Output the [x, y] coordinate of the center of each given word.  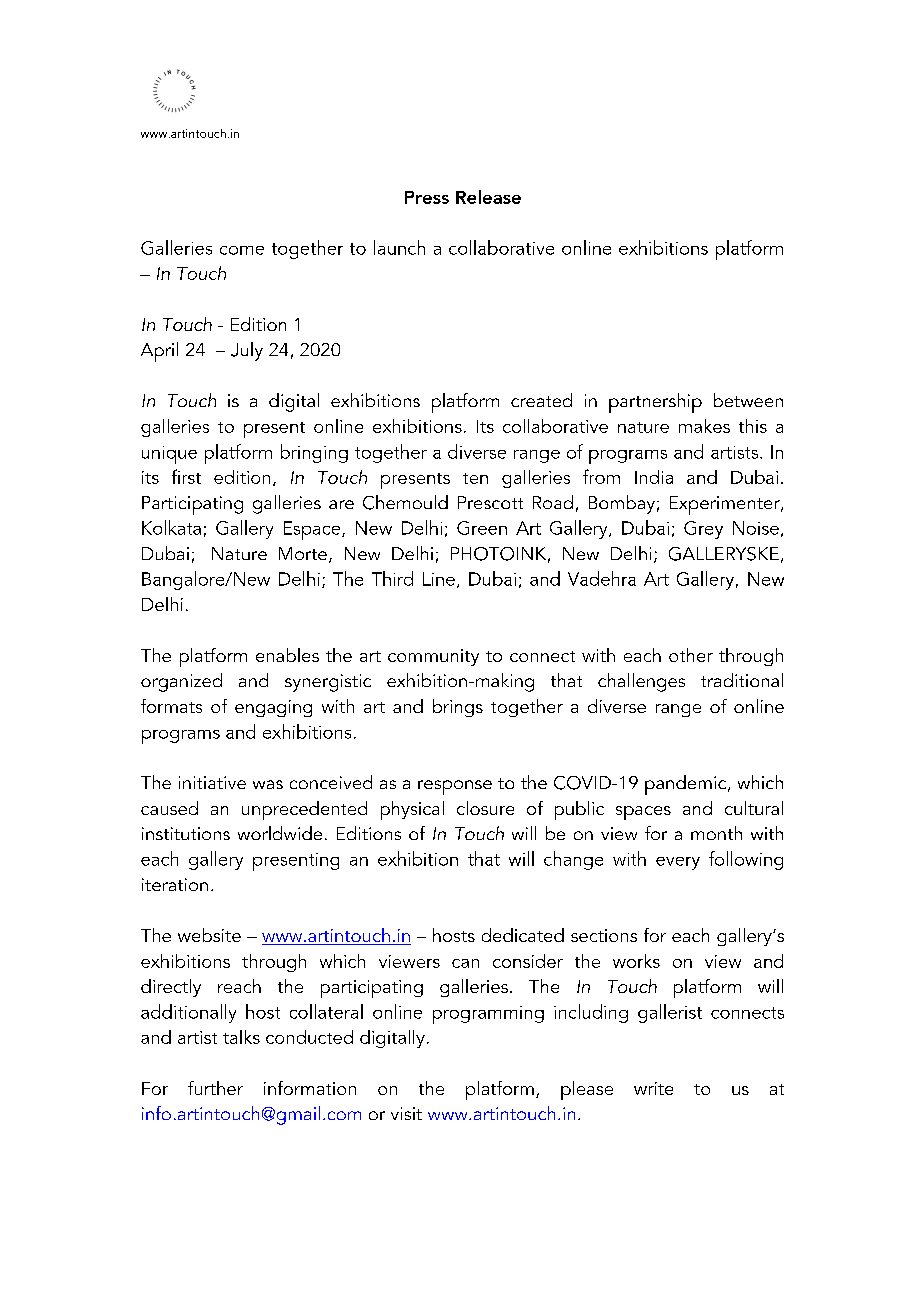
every [678, 863]
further [215, 1088]
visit [406, 1113]
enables [287, 655]
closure [485, 808]
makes [704, 426]
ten [475, 478]
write [653, 1088]
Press [427, 197]
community [433, 657]
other [691, 655]
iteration [175, 884]
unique [169, 455]
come [242, 250]
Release [488, 197]
